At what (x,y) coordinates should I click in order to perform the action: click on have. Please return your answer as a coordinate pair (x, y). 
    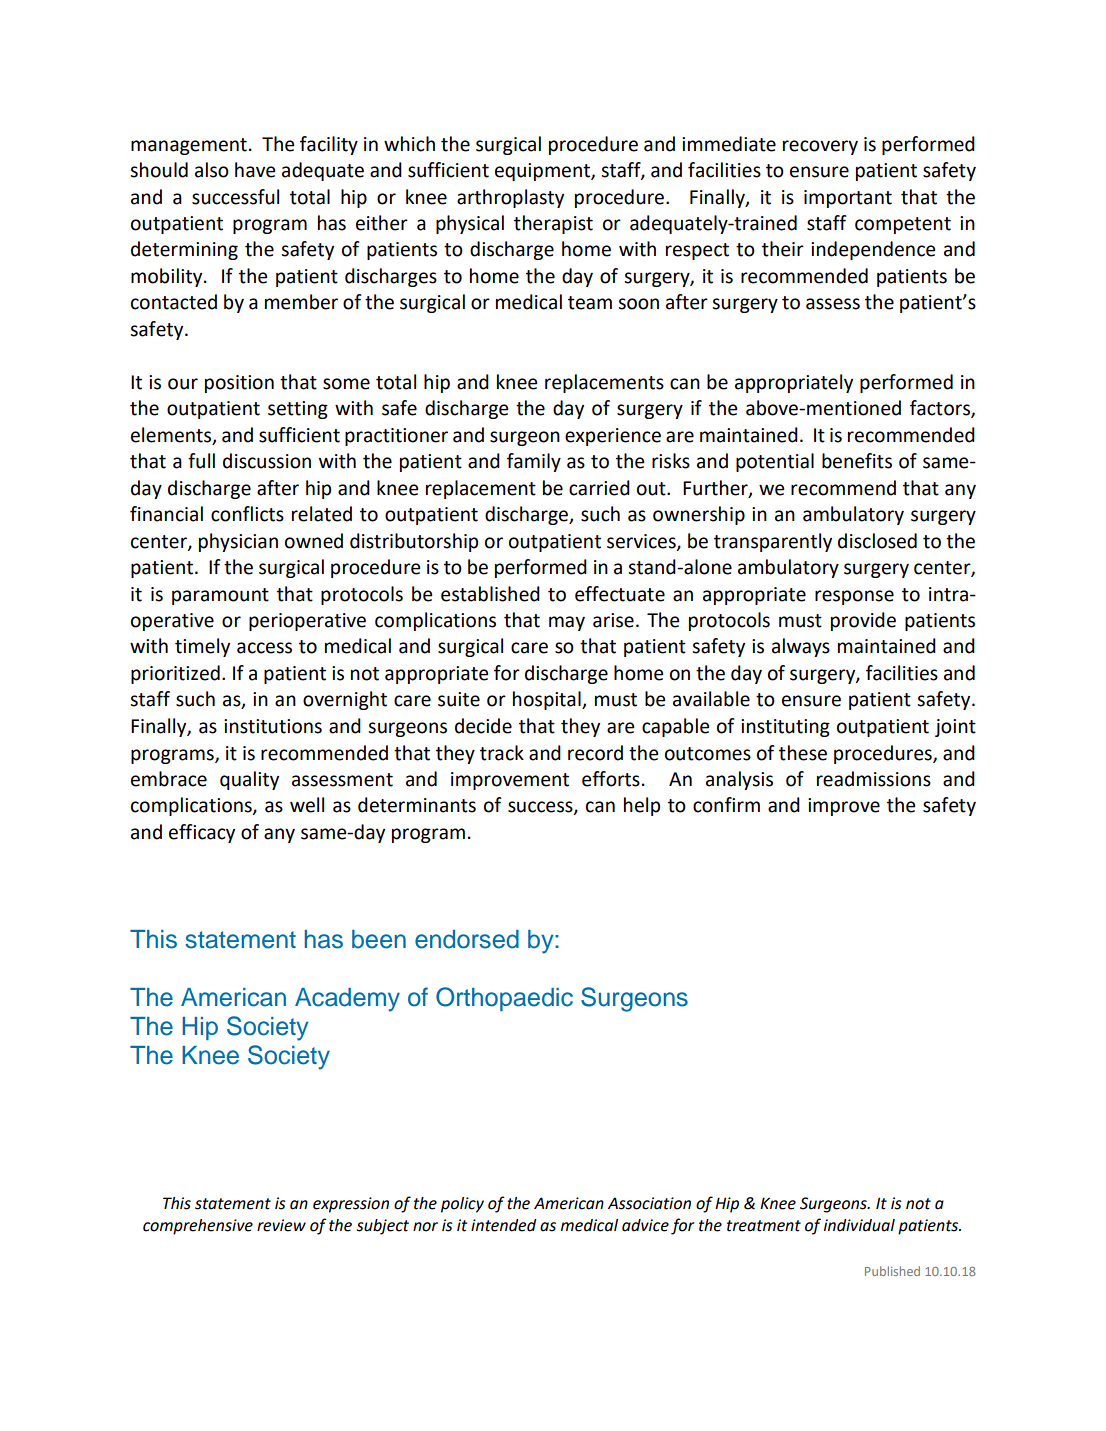
    Looking at the image, I should click on (255, 170).
